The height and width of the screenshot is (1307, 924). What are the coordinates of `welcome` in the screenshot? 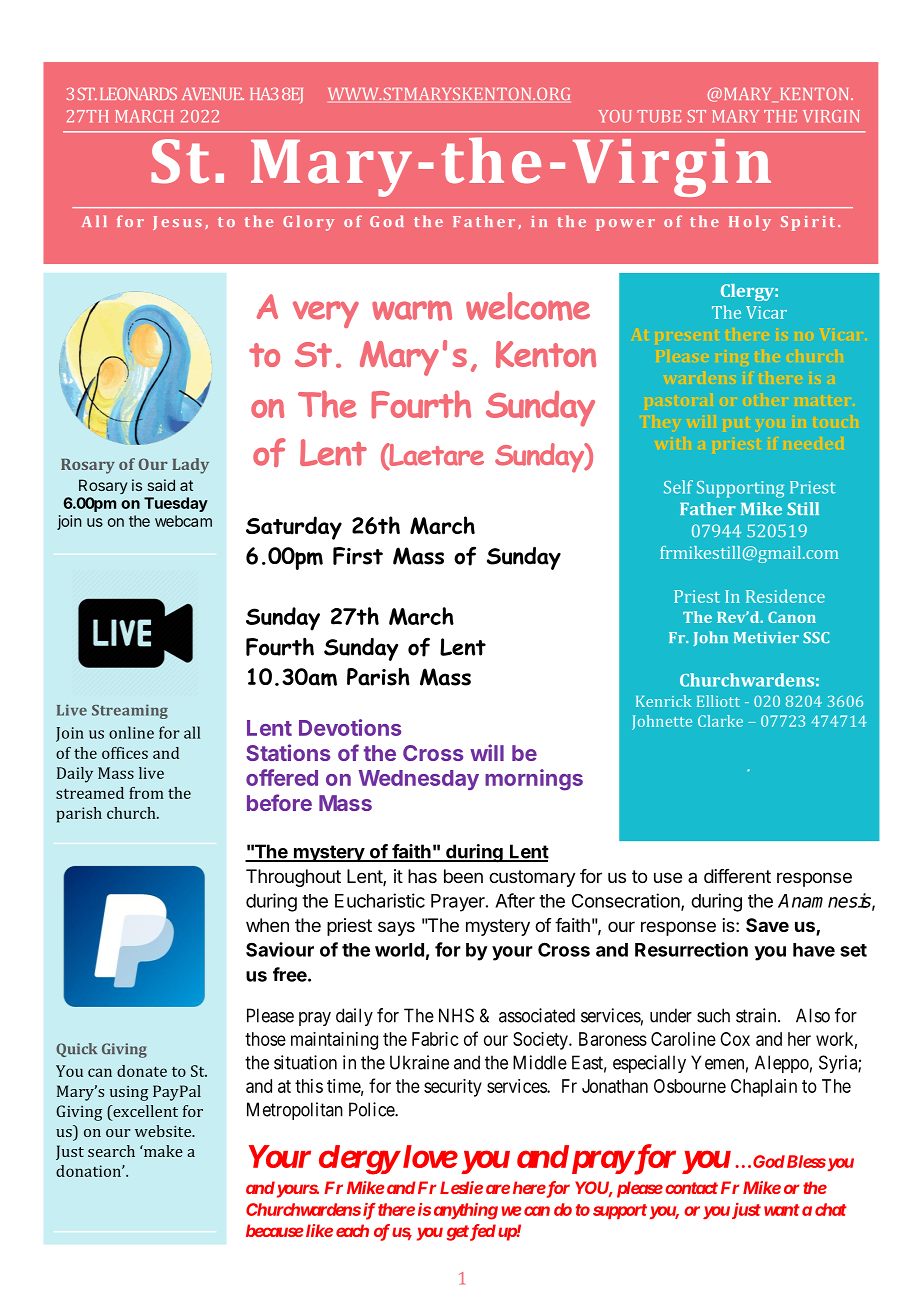 It's located at (528, 306).
